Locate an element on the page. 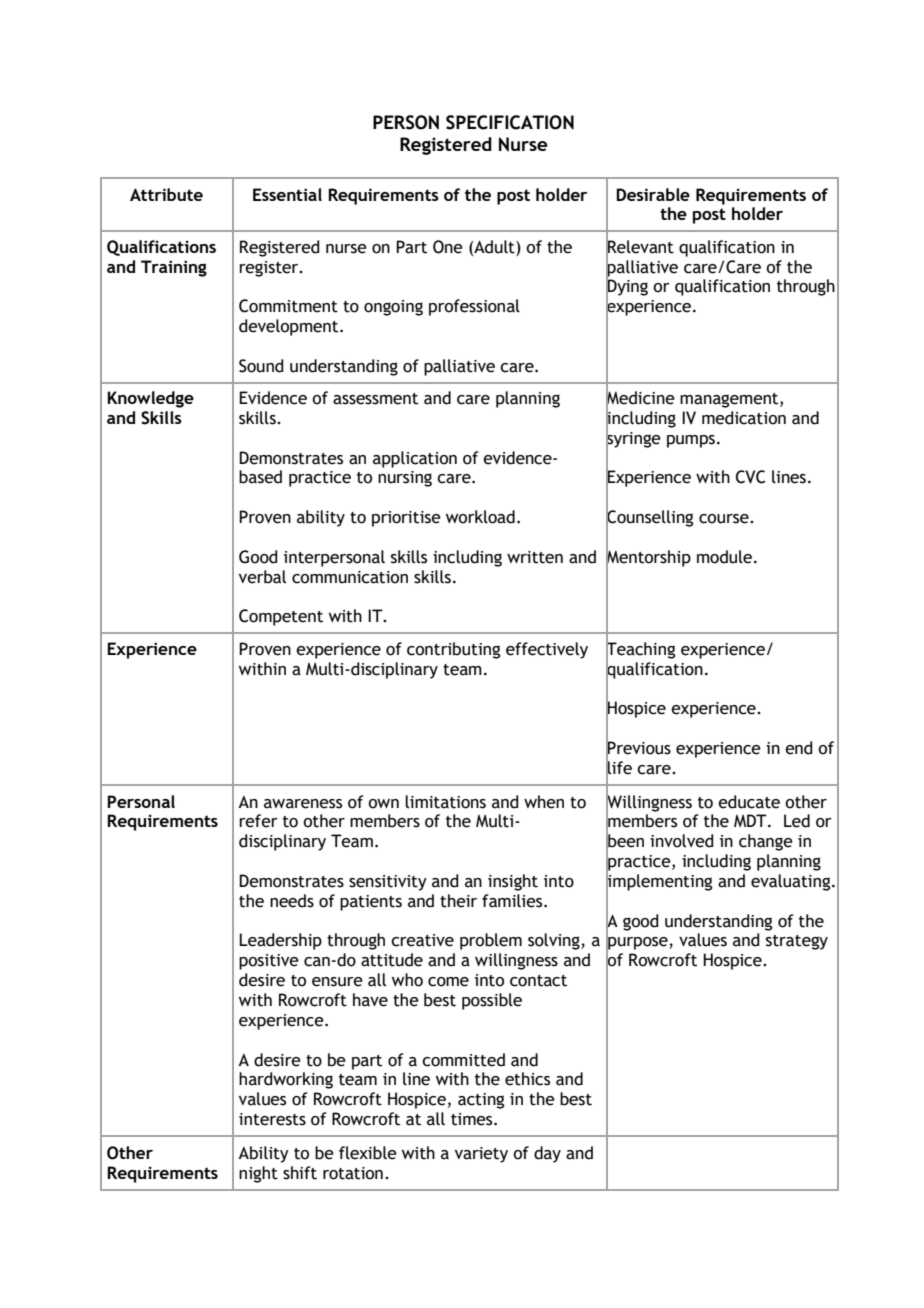  needs is located at coordinates (292, 901).
